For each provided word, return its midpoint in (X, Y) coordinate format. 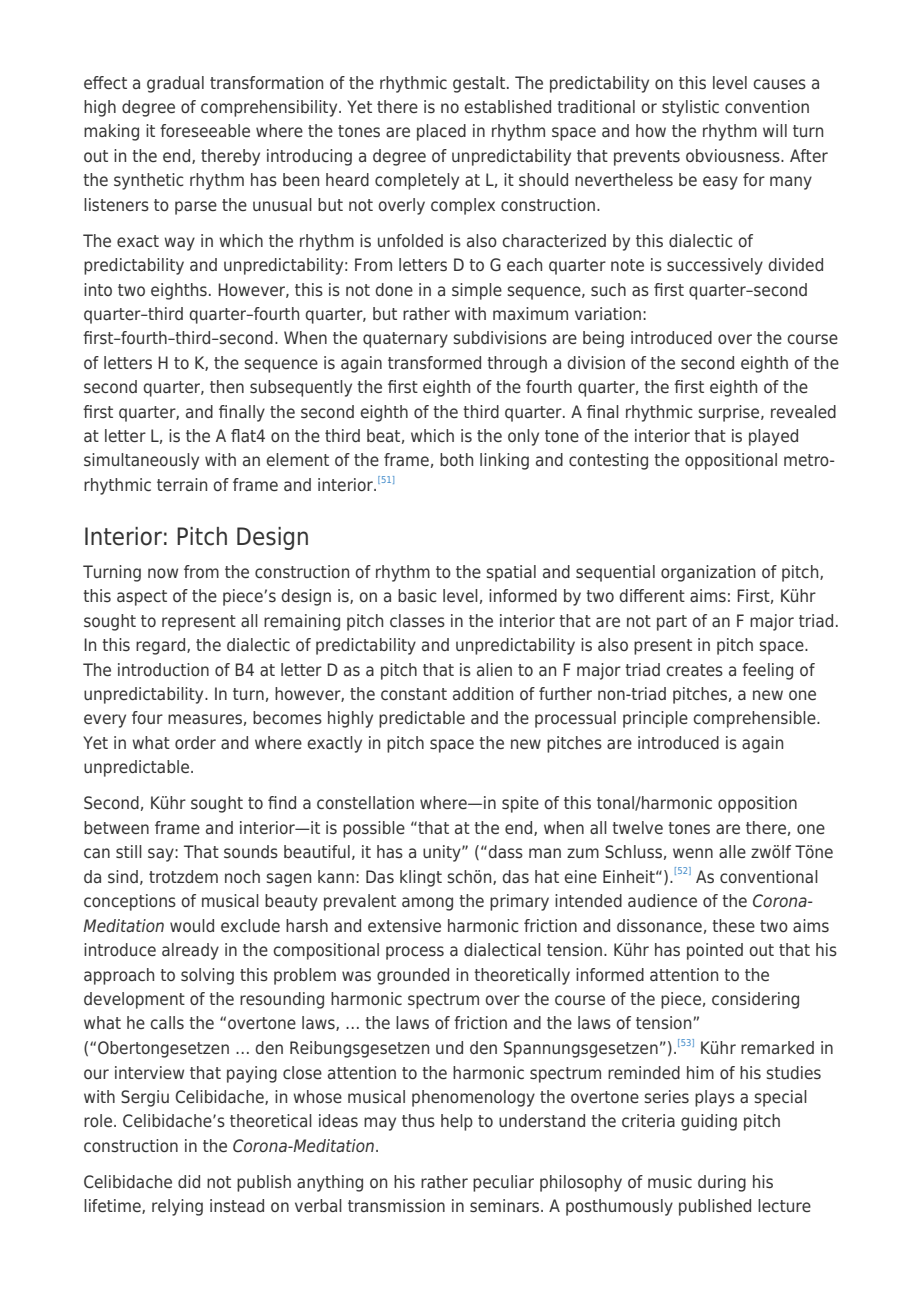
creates (694, 670)
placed (441, 132)
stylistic (690, 108)
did (189, 1181)
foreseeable (205, 130)
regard (162, 646)
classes (417, 620)
